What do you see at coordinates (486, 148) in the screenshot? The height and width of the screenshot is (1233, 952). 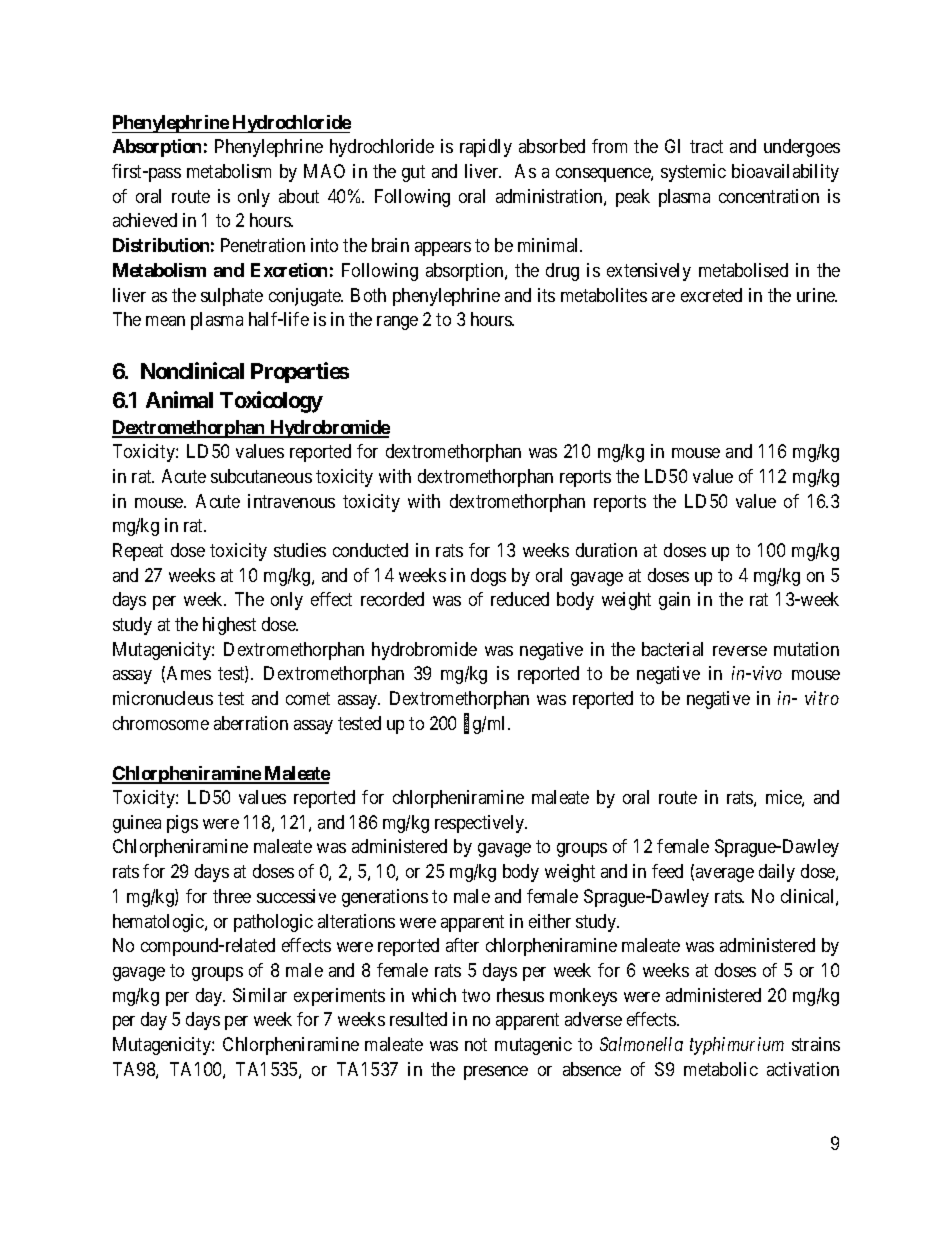 I see `rapidly` at bounding box center [486, 148].
